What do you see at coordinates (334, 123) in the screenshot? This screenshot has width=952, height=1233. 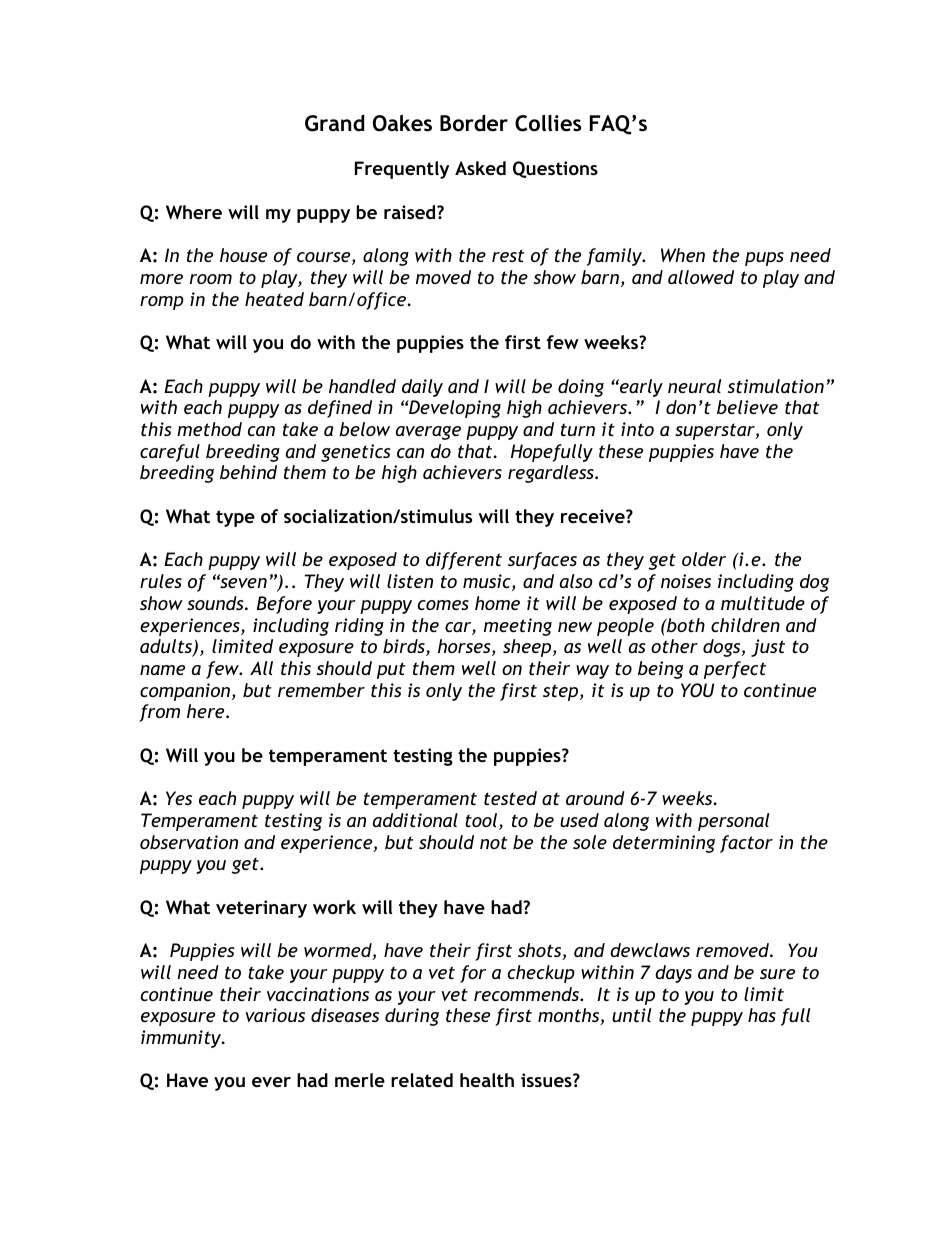 I see `Grand` at bounding box center [334, 123].
